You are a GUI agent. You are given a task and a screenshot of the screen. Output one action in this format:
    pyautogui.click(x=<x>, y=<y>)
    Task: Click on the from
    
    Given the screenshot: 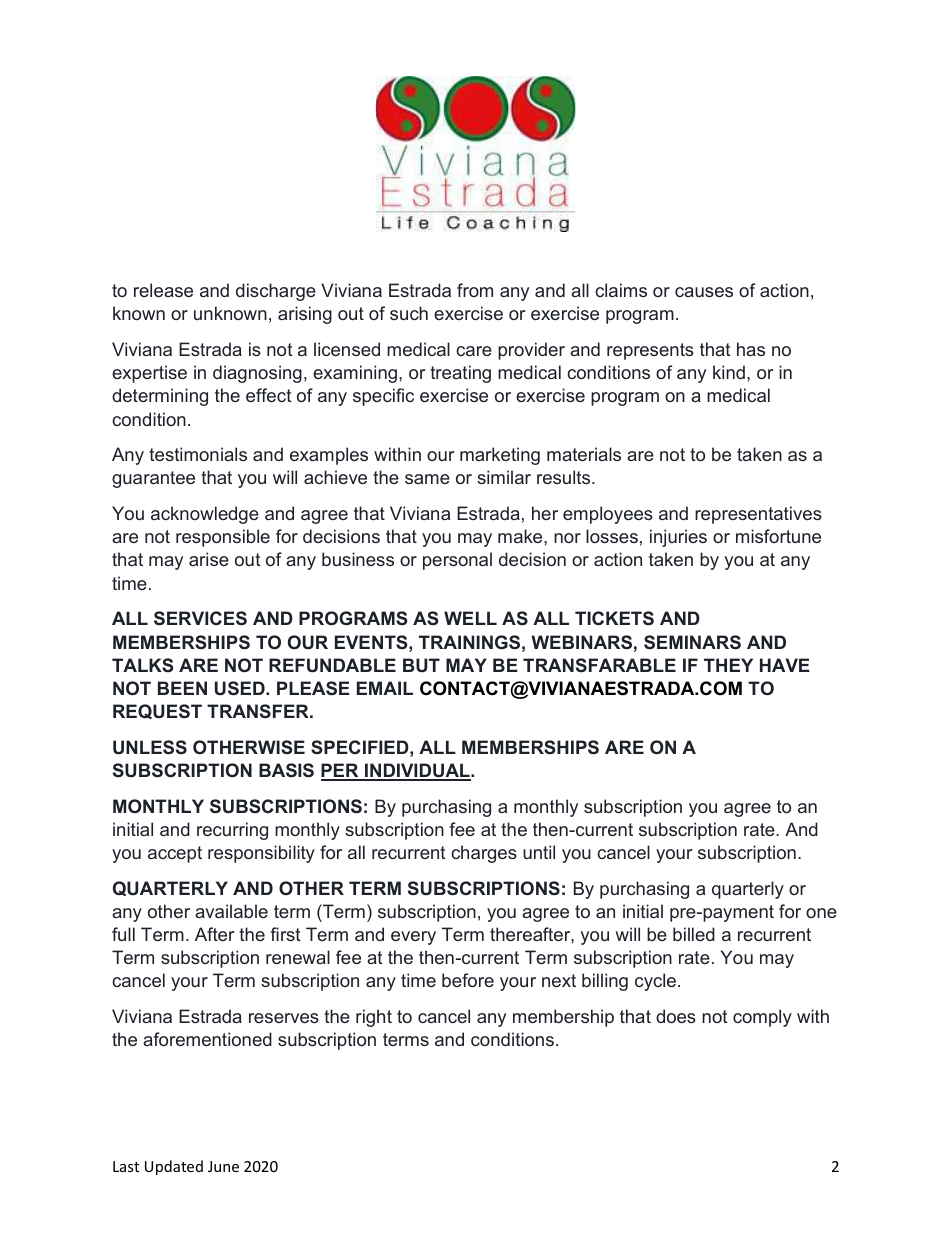 What is the action you would take?
    pyautogui.click(x=475, y=290)
